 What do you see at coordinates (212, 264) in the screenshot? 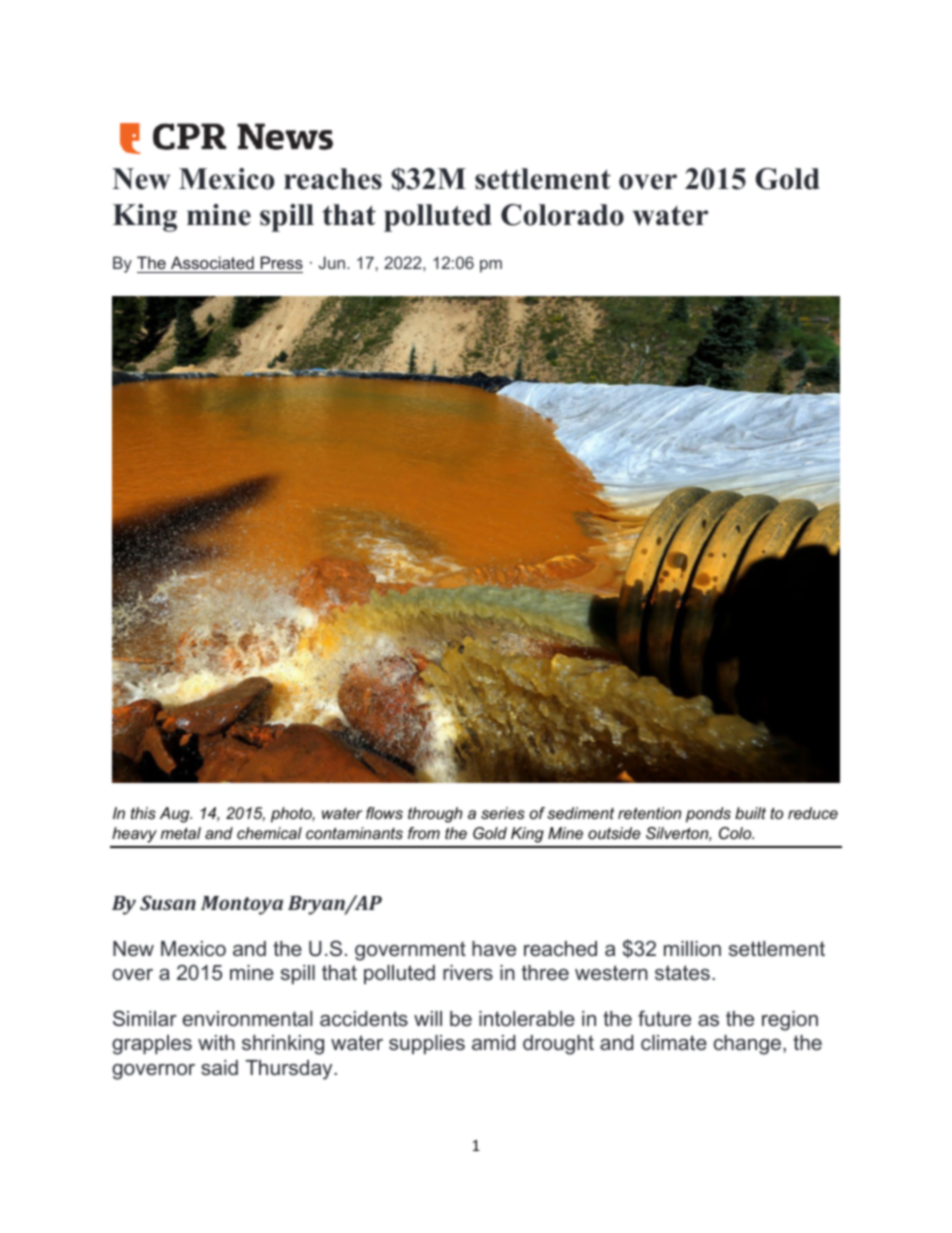
I see `Associated` at bounding box center [212, 264].
